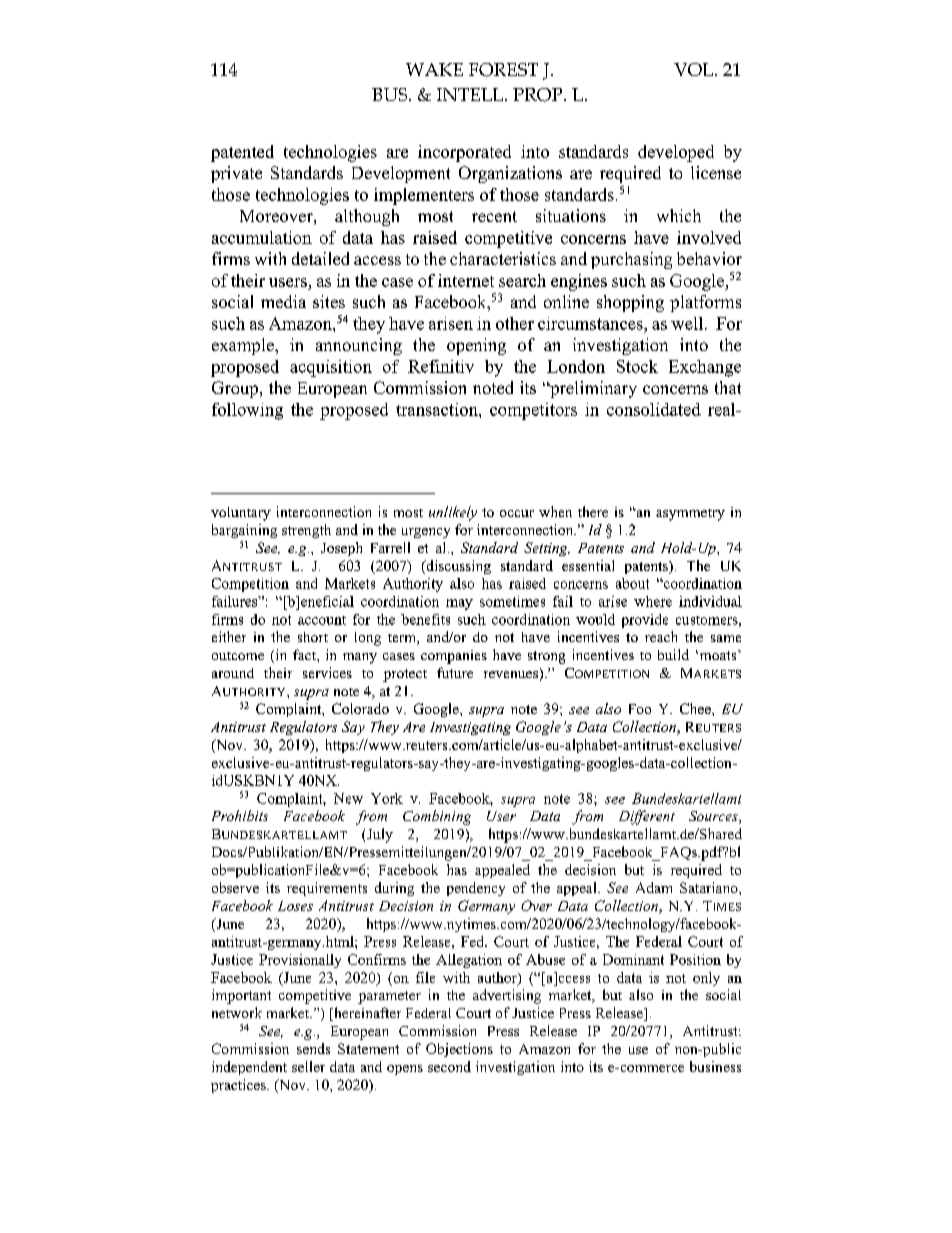  I want to click on strength, so click(306, 531).
